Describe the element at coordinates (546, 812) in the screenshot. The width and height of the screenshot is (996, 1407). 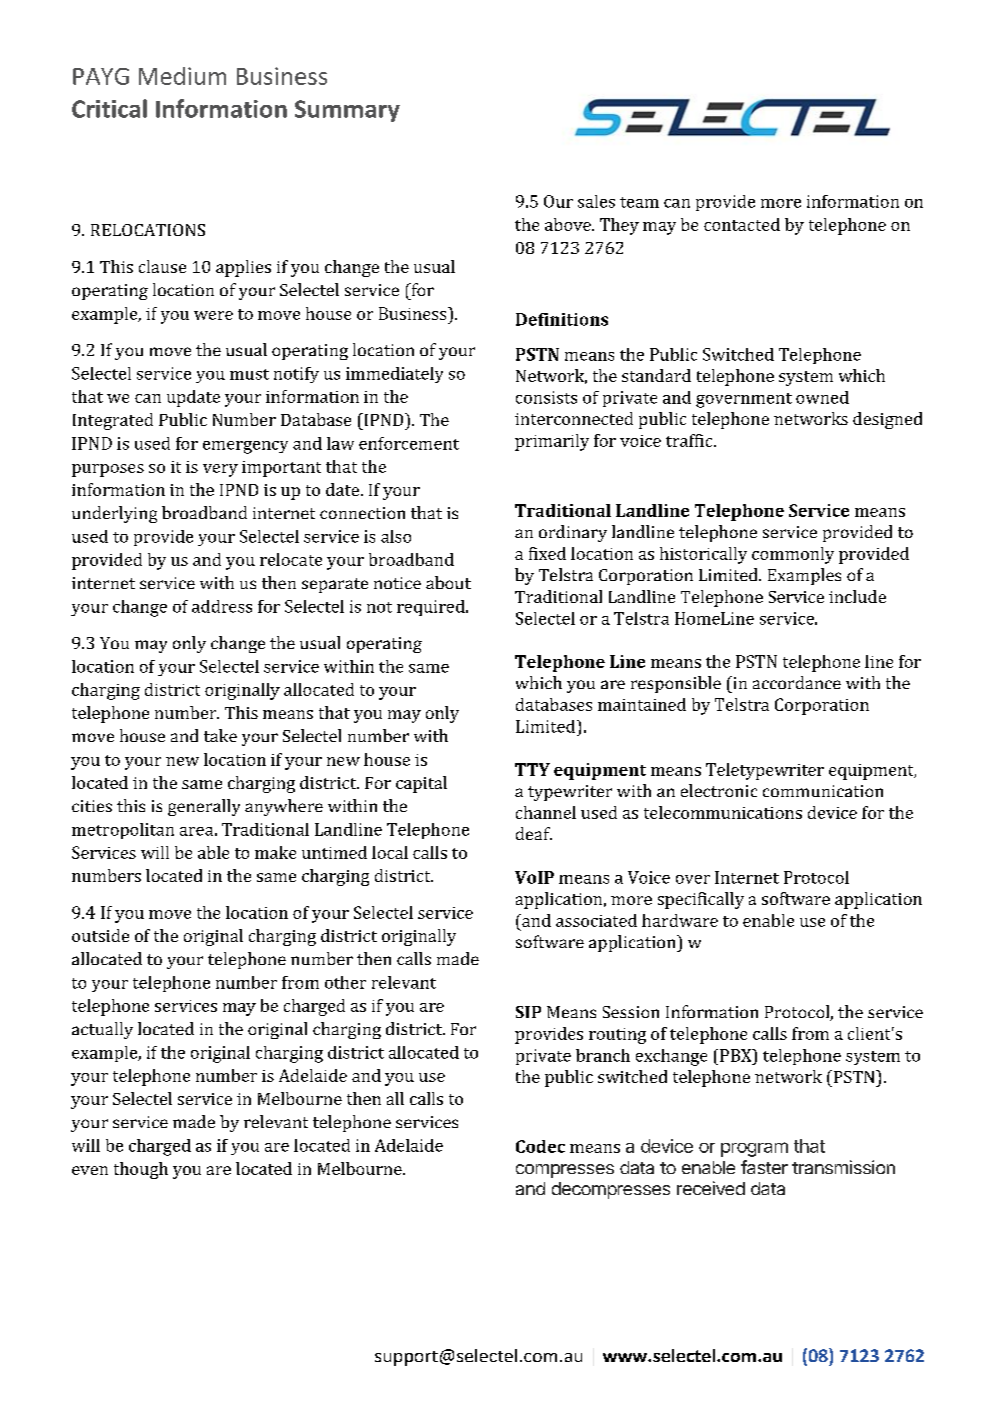
I see `channel` at that location.
